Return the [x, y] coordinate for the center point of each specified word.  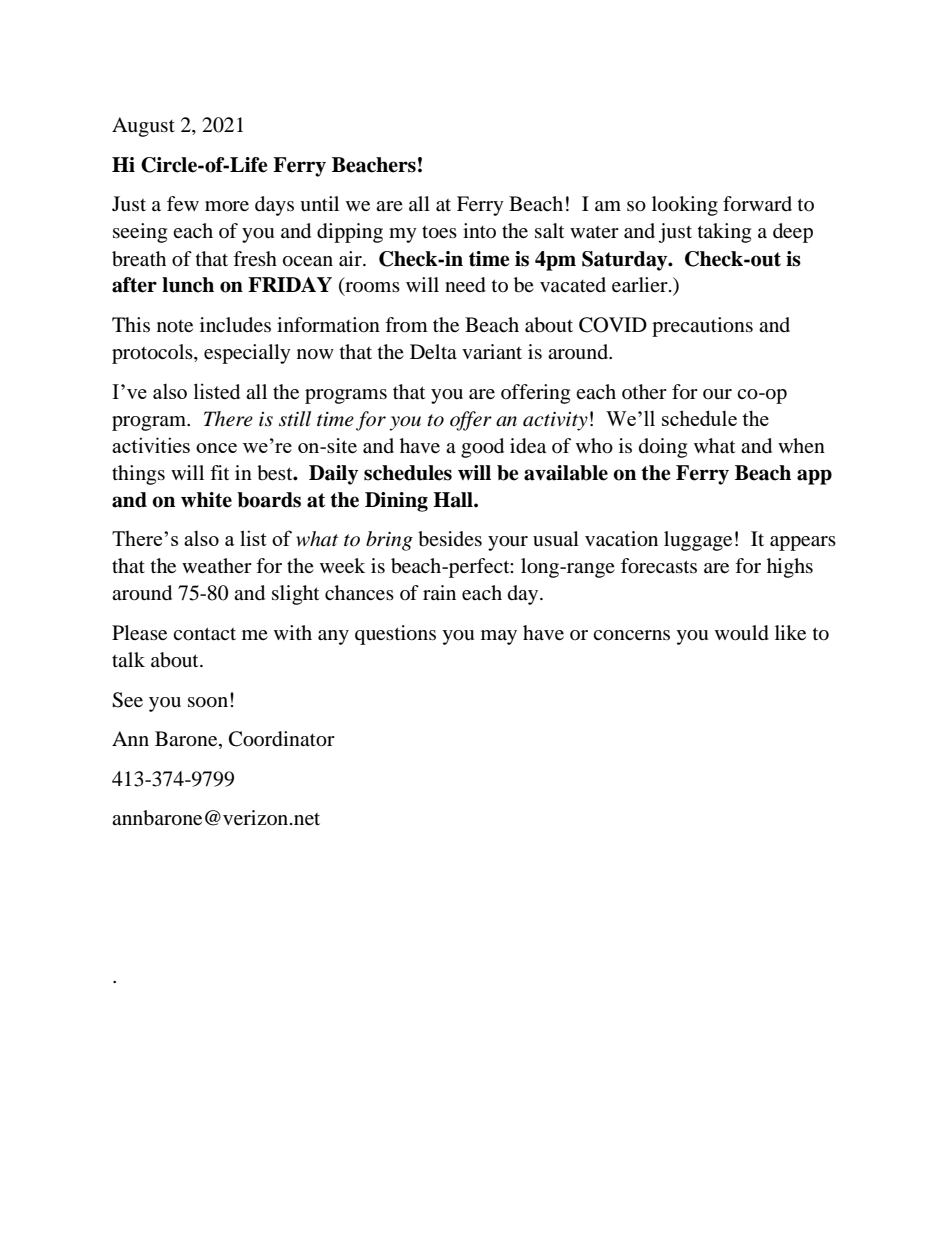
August [143, 127]
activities [151, 445]
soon [208, 702]
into [479, 230]
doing [663, 448]
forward [757, 204]
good [482, 448]
